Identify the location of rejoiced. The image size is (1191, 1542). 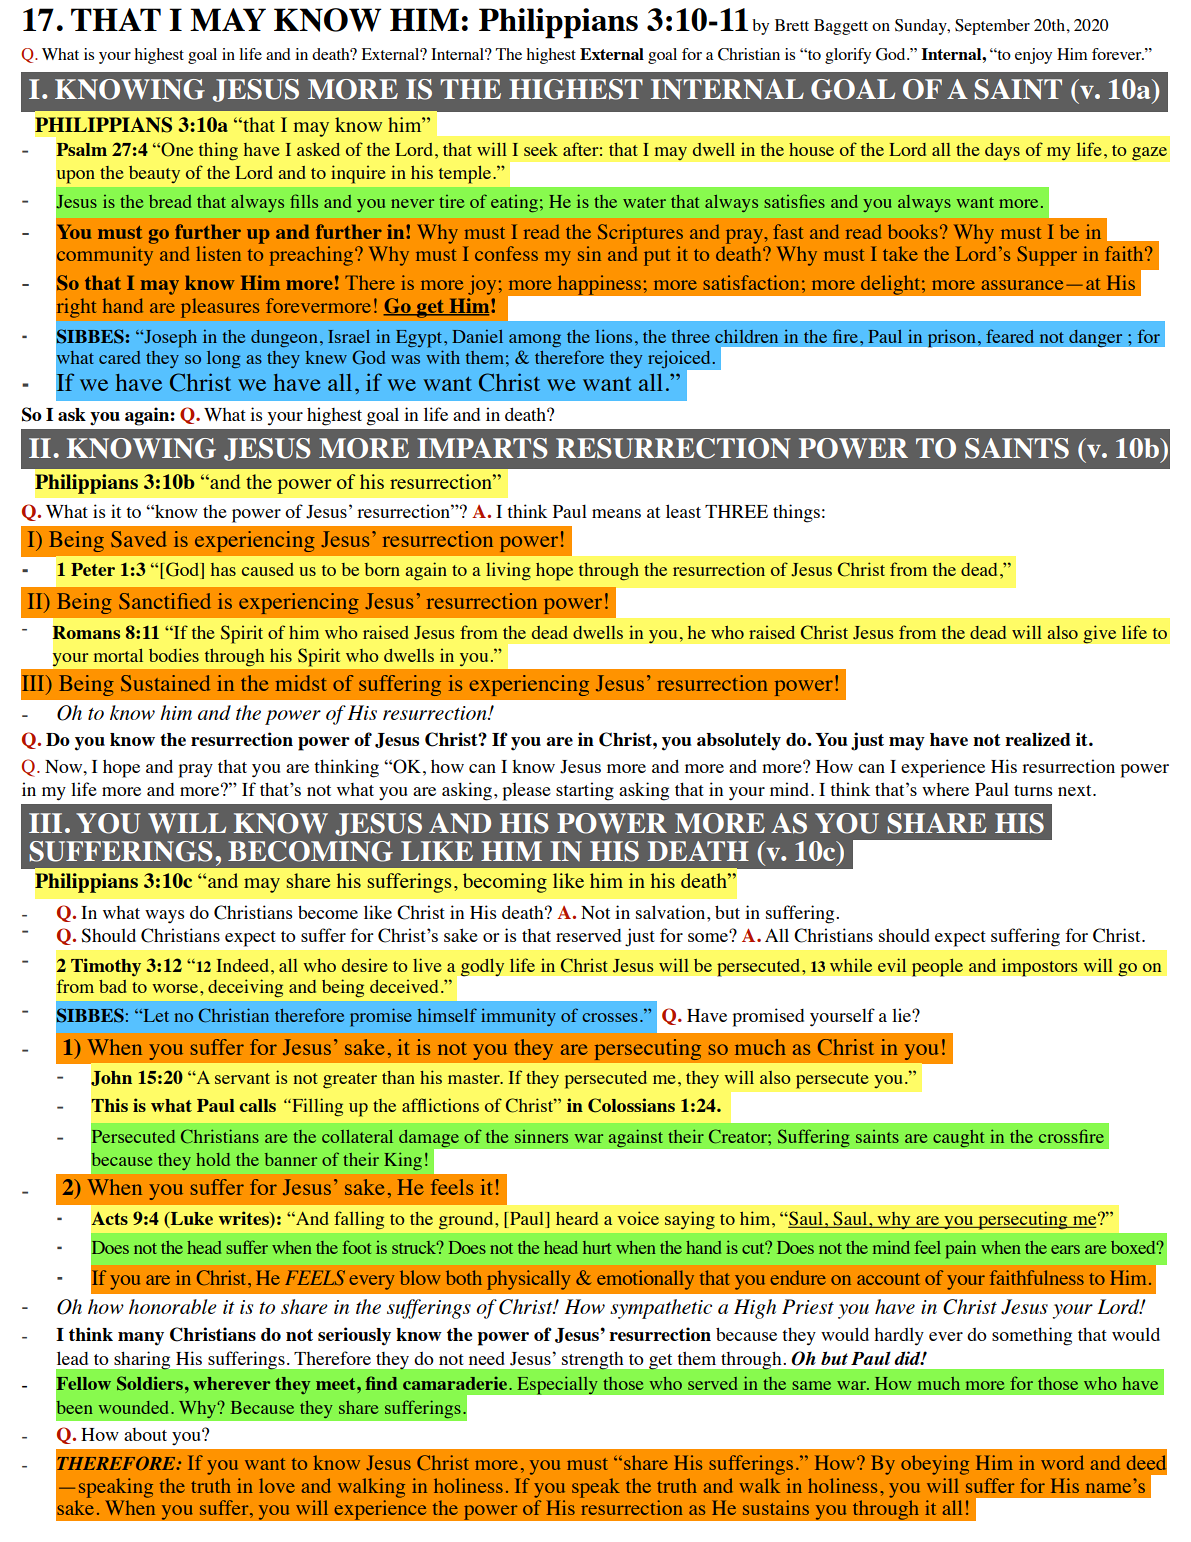
(680, 360).
